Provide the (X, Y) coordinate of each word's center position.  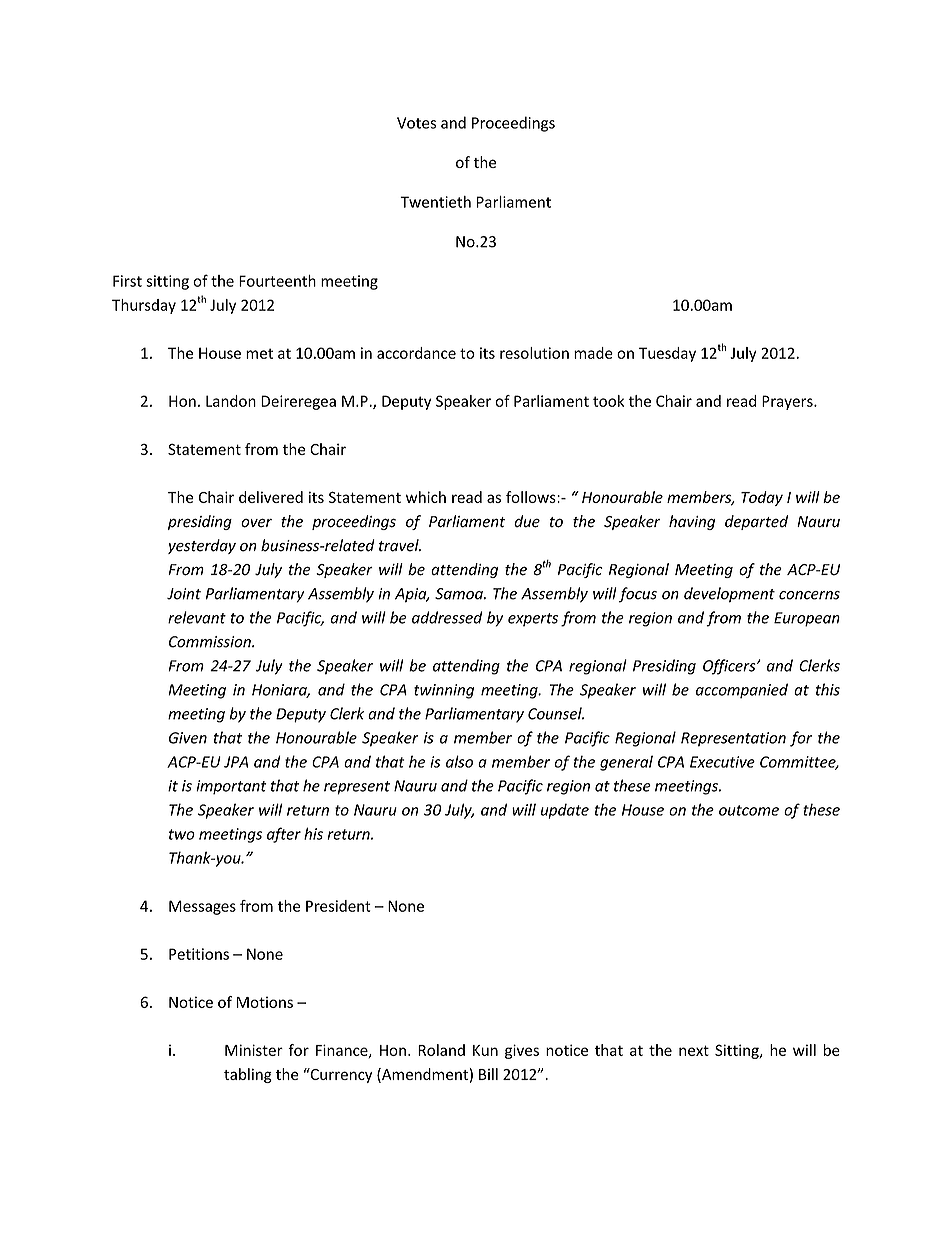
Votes (416, 123)
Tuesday (667, 354)
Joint (184, 594)
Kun (485, 1050)
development (729, 595)
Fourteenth (277, 281)
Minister (254, 1050)
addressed (447, 617)
